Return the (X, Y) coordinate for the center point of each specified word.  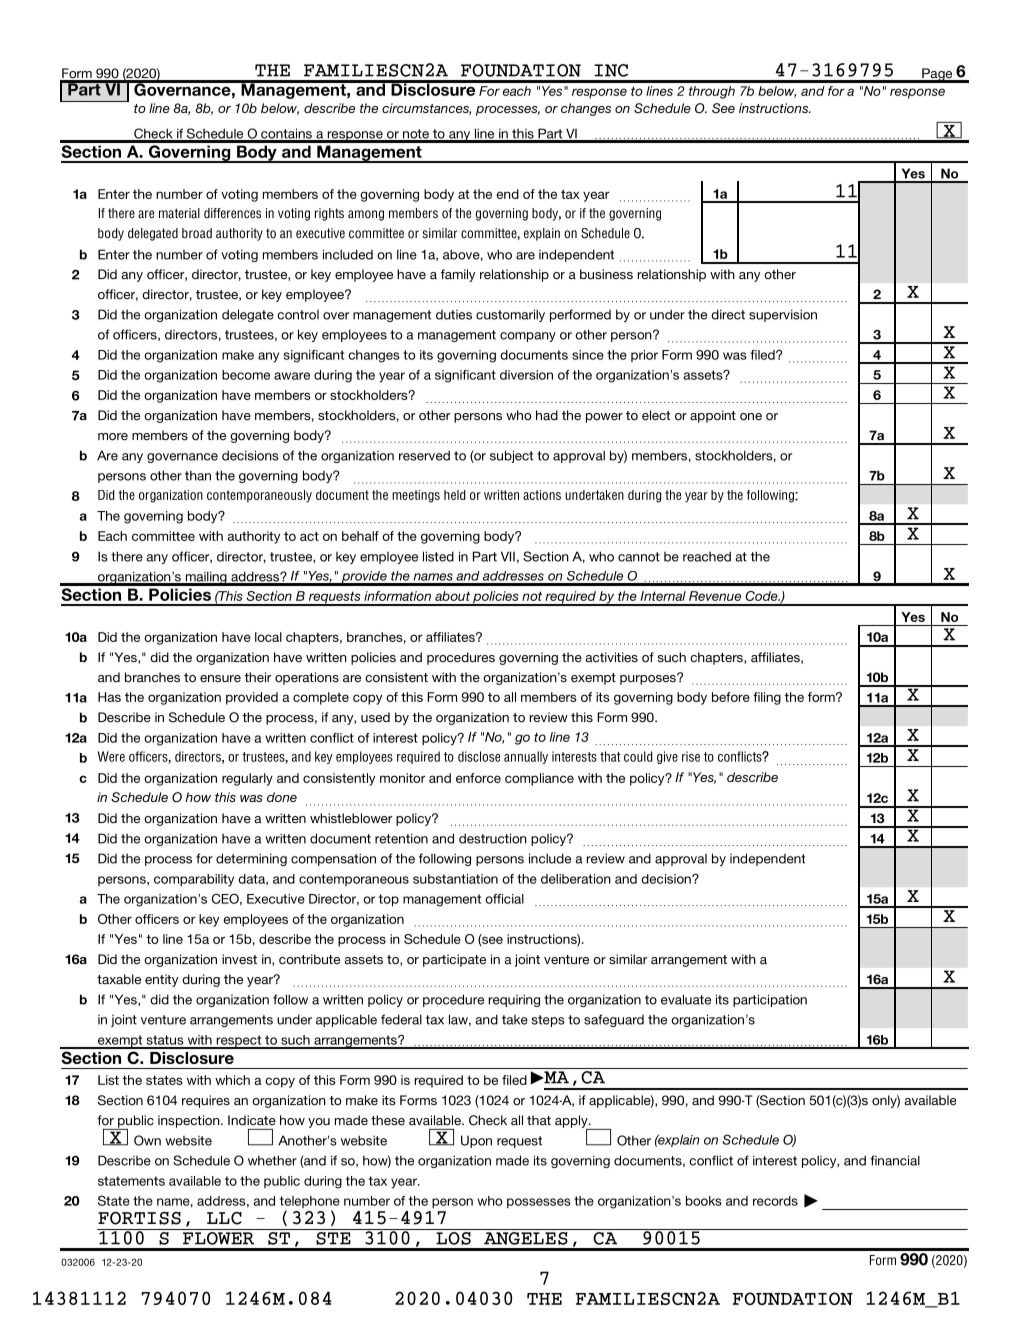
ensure (220, 679)
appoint (713, 416)
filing (767, 698)
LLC (224, 1218)
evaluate (686, 999)
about (452, 596)
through (712, 92)
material (179, 213)
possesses (539, 1203)
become (246, 375)
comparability (194, 880)
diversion (526, 375)
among (366, 215)
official (504, 899)
